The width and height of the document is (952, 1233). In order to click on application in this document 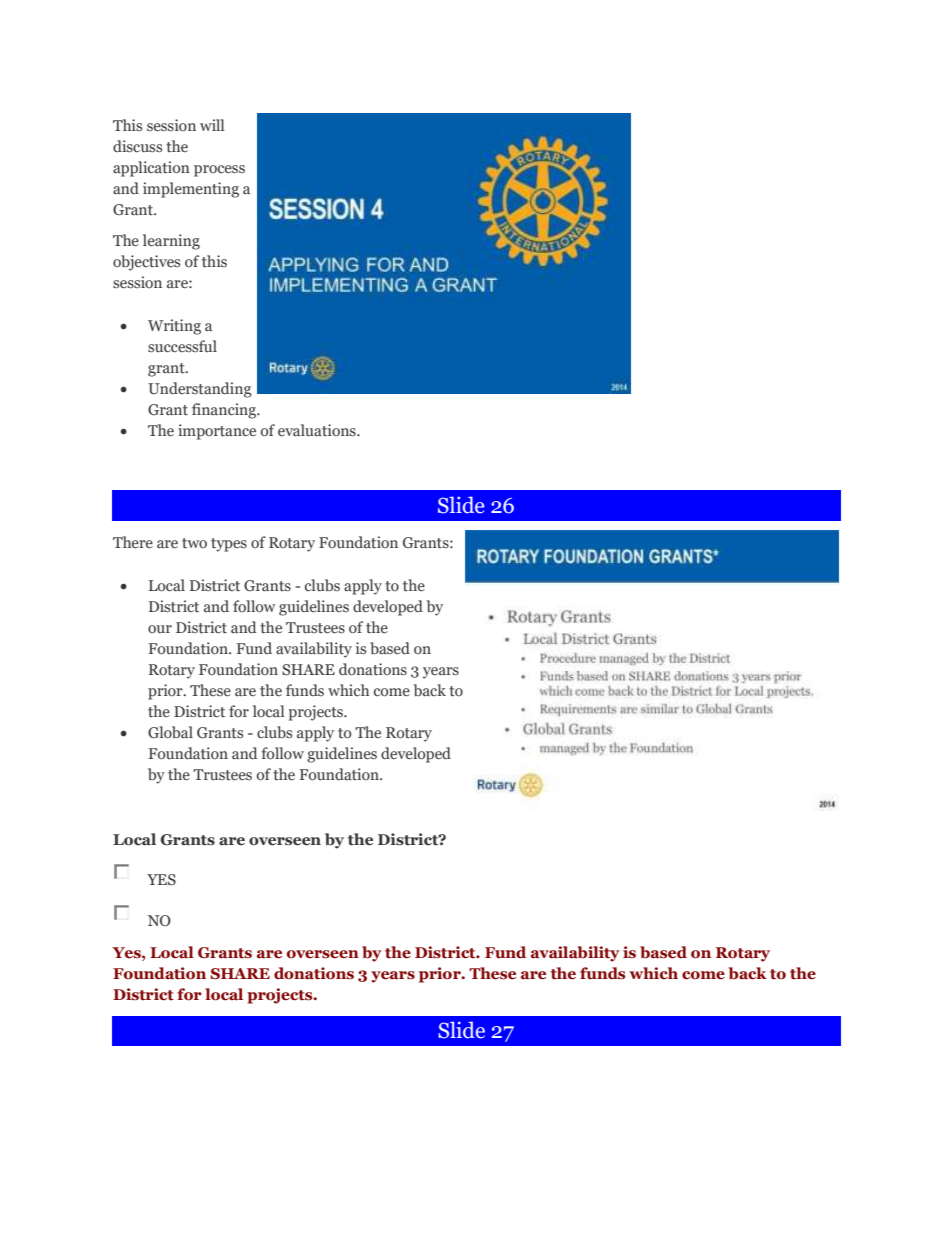, I will do `click(151, 169)`.
